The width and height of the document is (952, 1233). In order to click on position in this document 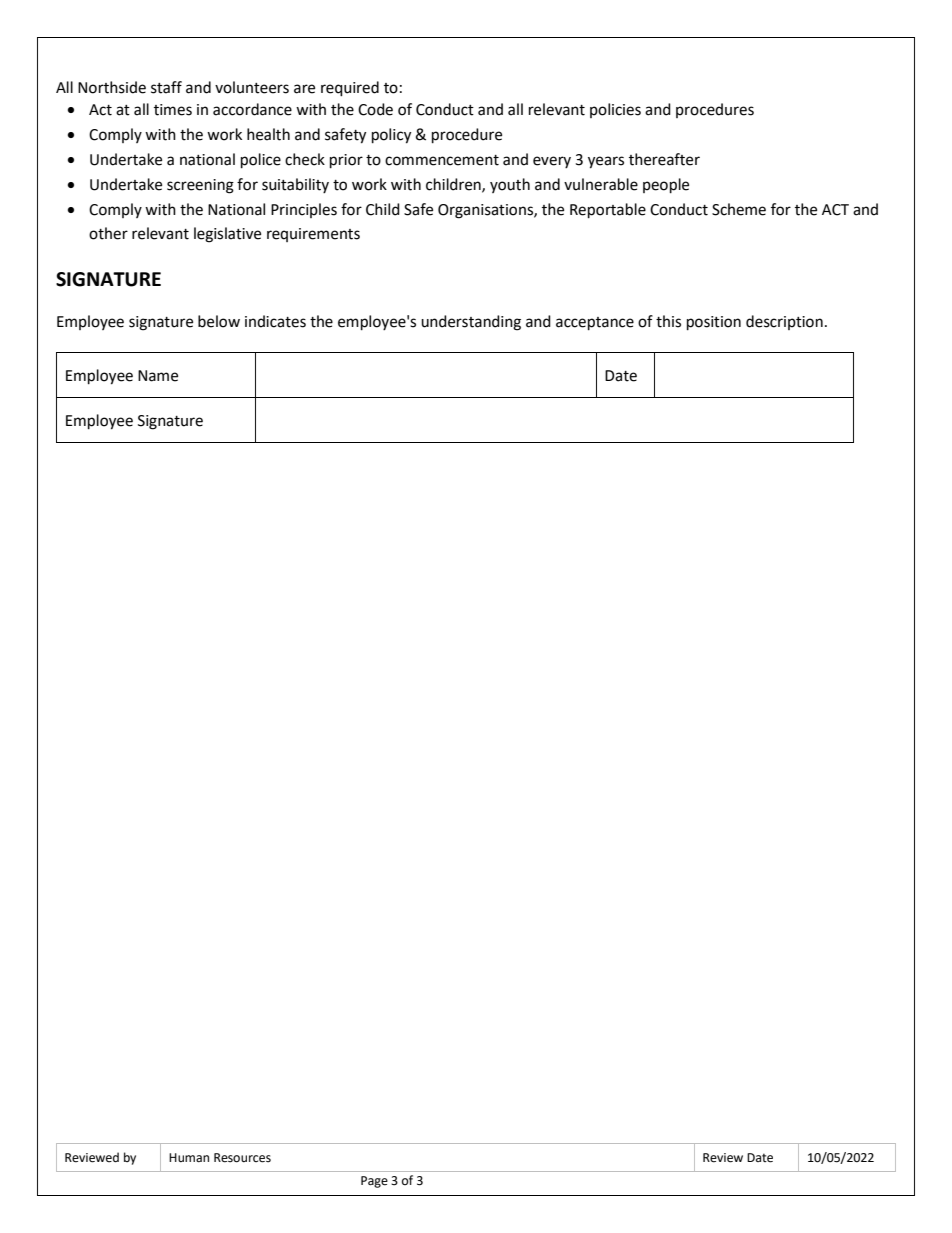, I will do `click(714, 323)`.
